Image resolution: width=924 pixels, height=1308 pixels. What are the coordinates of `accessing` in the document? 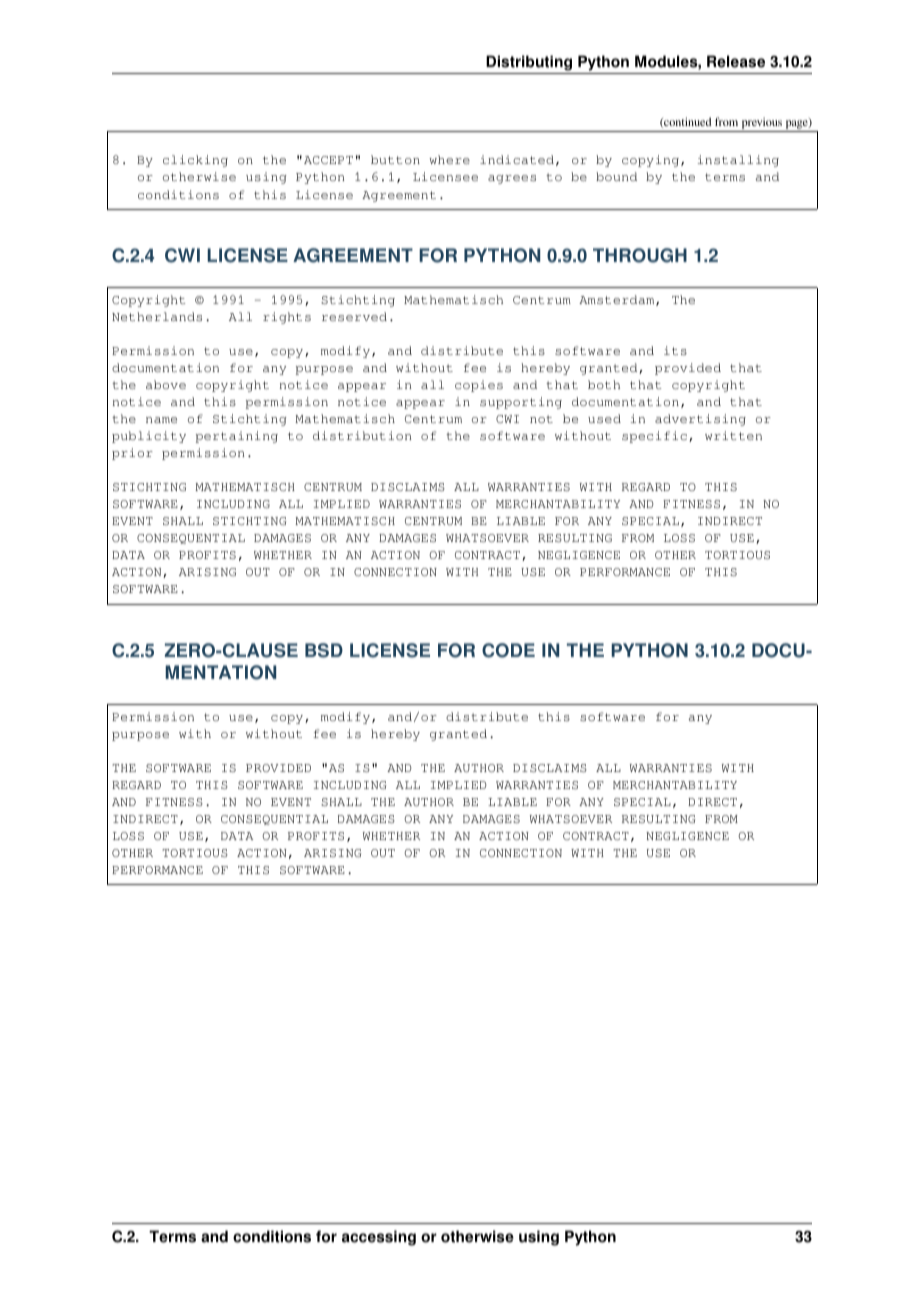 It's located at (379, 1238).
